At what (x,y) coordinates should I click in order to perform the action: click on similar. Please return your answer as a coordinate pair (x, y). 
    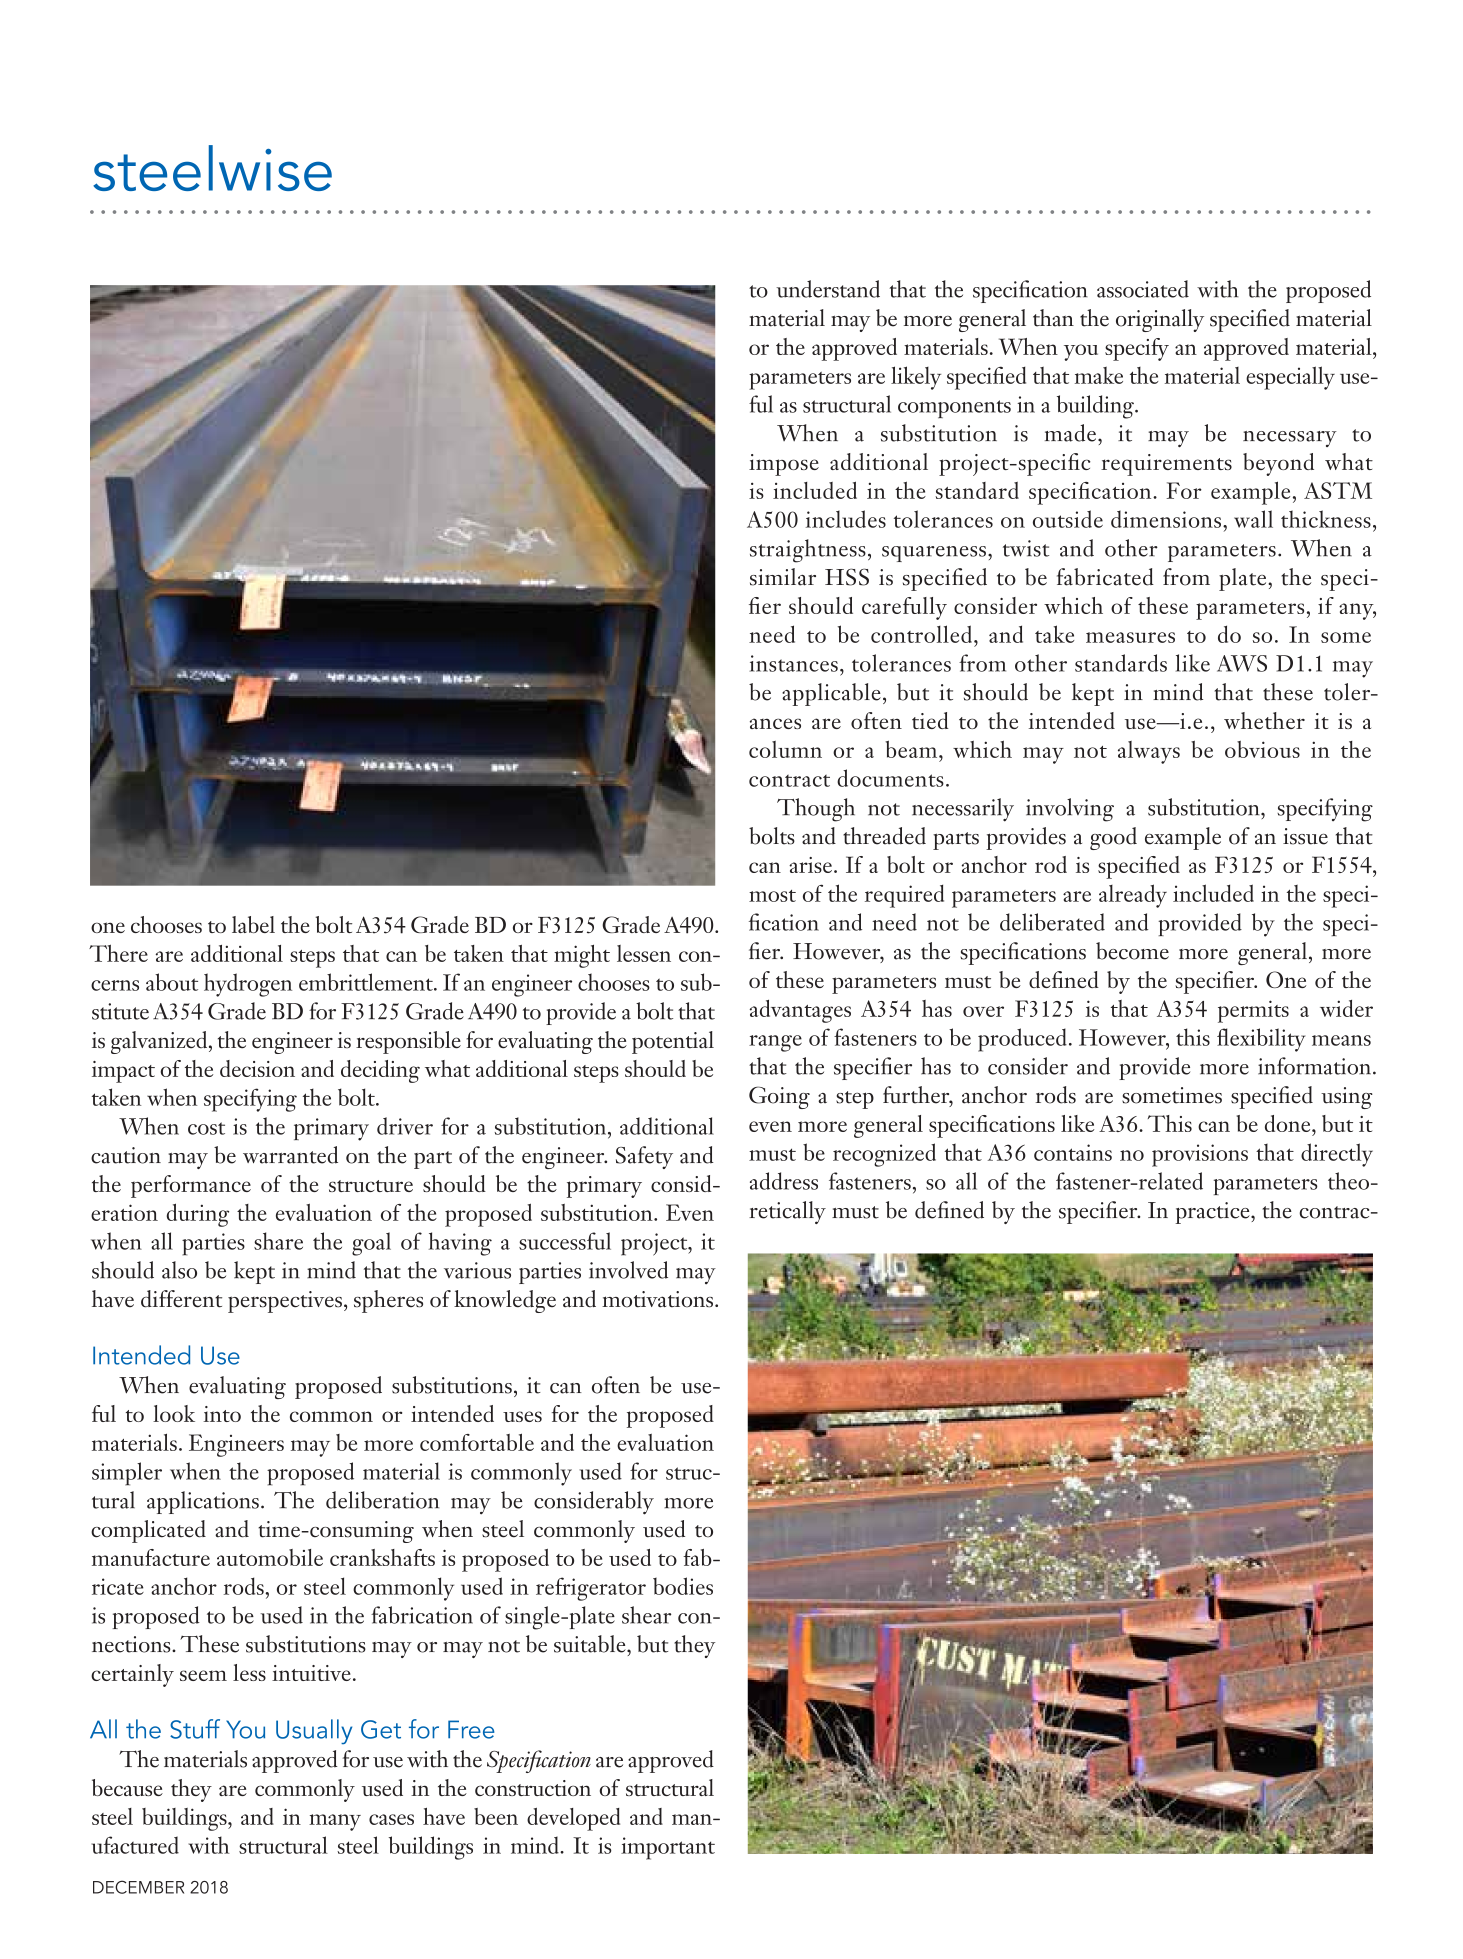
    Looking at the image, I should click on (783, 577).
